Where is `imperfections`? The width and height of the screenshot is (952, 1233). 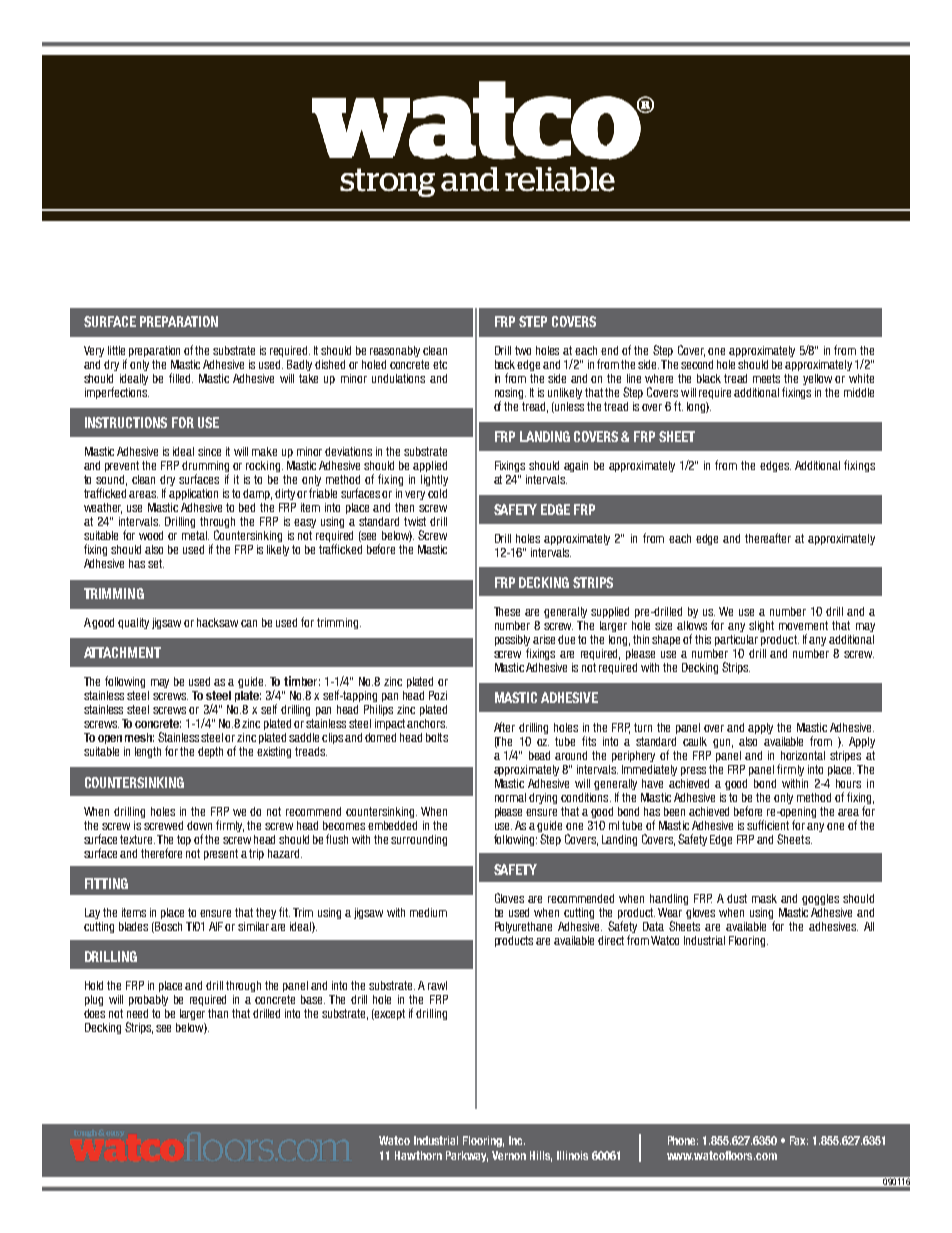
imperfections is located at coordinates (117, 393).
